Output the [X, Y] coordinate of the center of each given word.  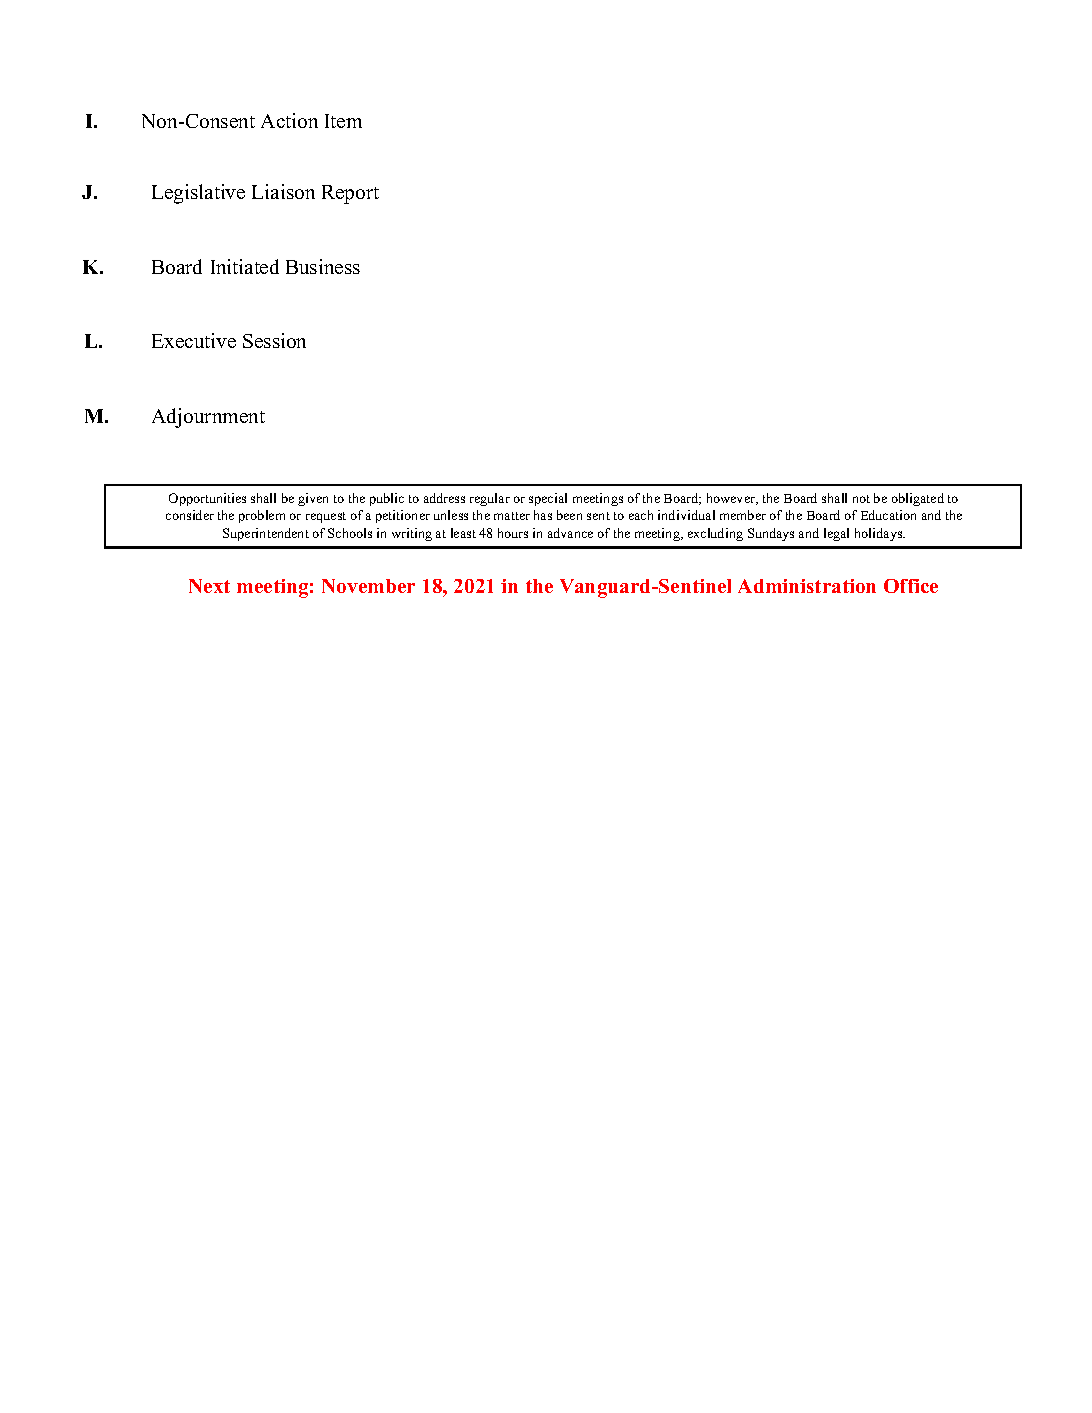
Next [209, 586]
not [861, 499]
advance [570, 533]
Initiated [245, 266]
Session [274, 340]
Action [289, 120]
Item [343, 121]
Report [350, 194]
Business [323, 266]
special [548, 499]
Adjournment [208, 418]
